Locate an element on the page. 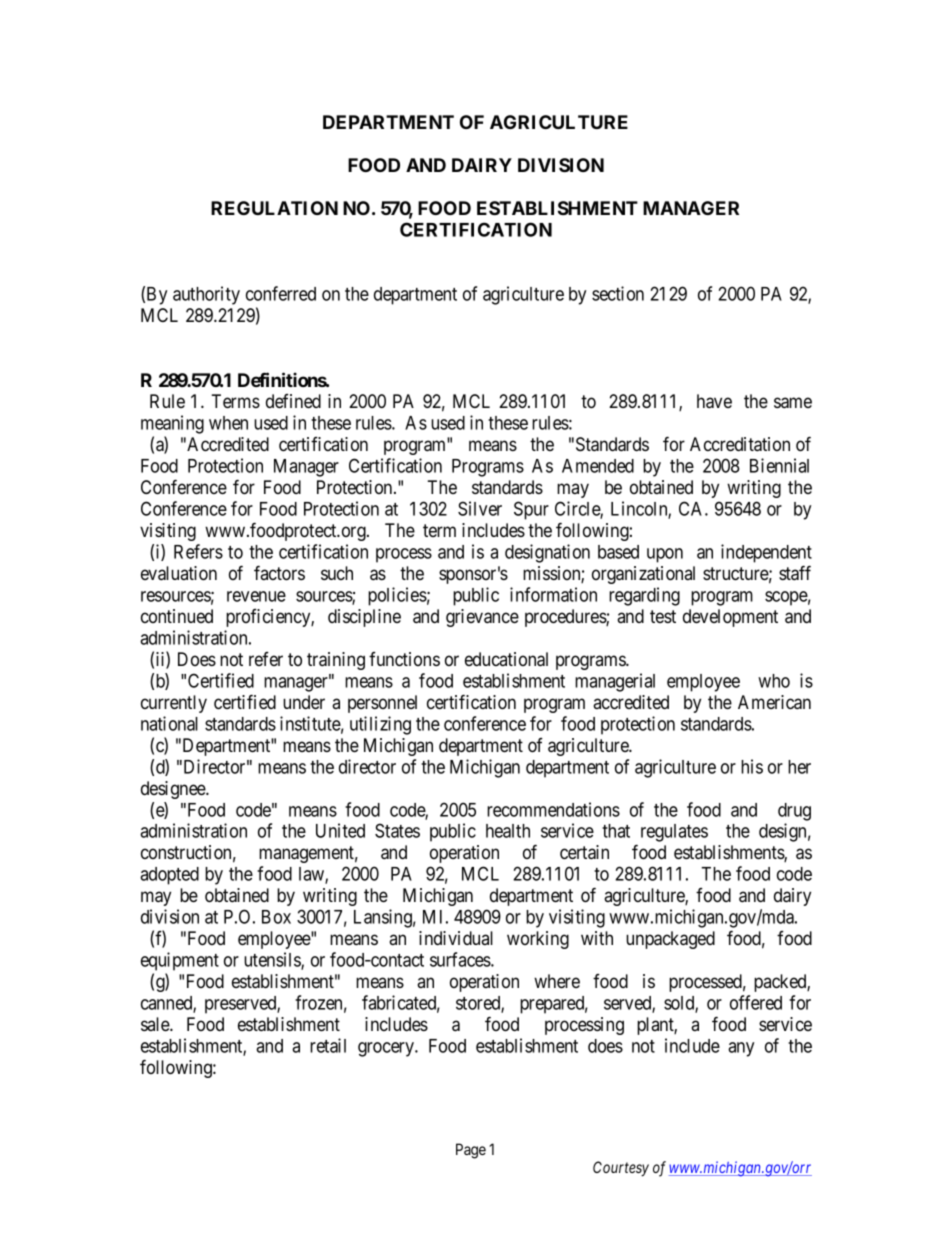 The height and width of the page is (1233, 952). currently is located at coordinates (174, 704).
